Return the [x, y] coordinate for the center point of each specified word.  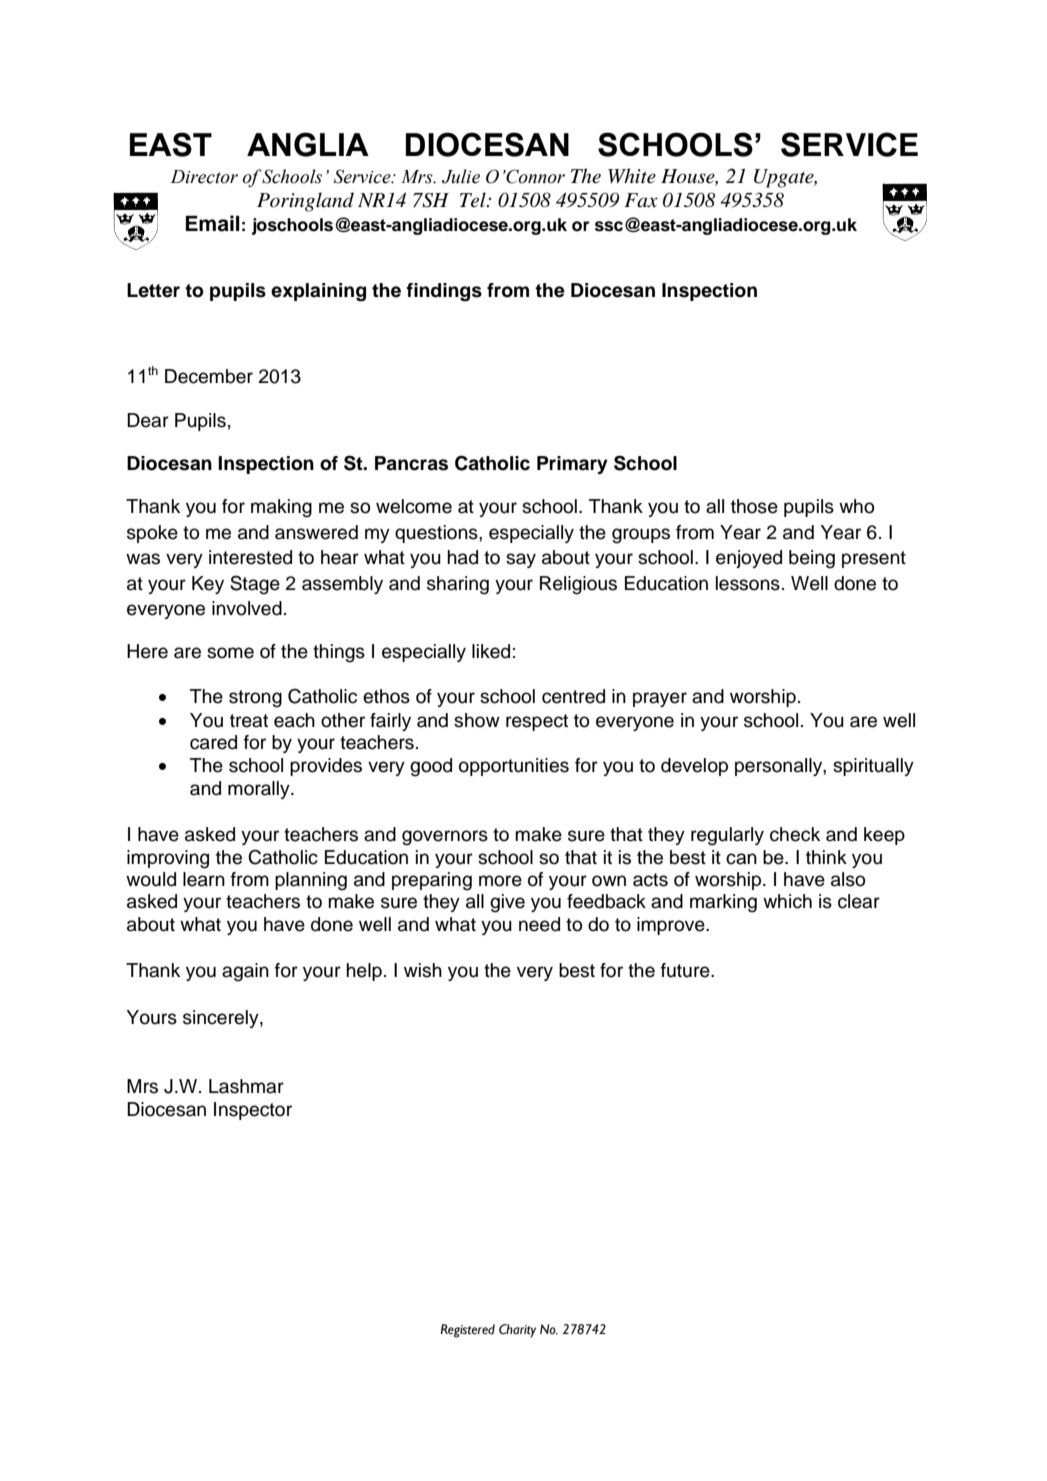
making [281, 508]
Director [204, 177]
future [686, 970]
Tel [474, 200]
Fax [641, 200]
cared [213, 742]
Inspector [253, 1111]
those [754, 506]
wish [423, 970]
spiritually [873, 767]
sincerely [222, 1019]
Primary [572, 465]
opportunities [514, 767]
